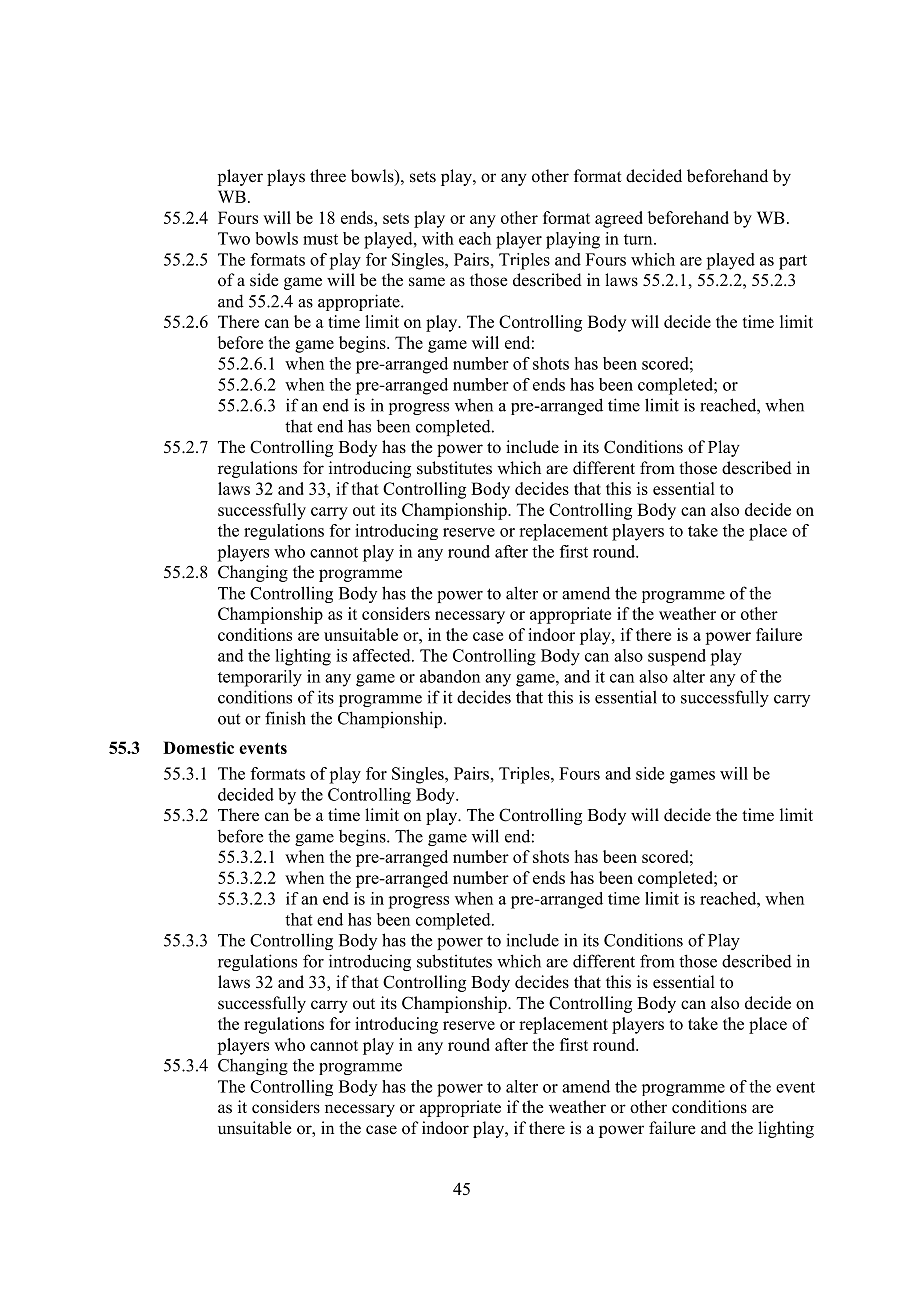 The image size is (924, 1308). What do you see at coordinates (619, 219) in the document?
I see `agreed` at bounding box center [619, 219].
